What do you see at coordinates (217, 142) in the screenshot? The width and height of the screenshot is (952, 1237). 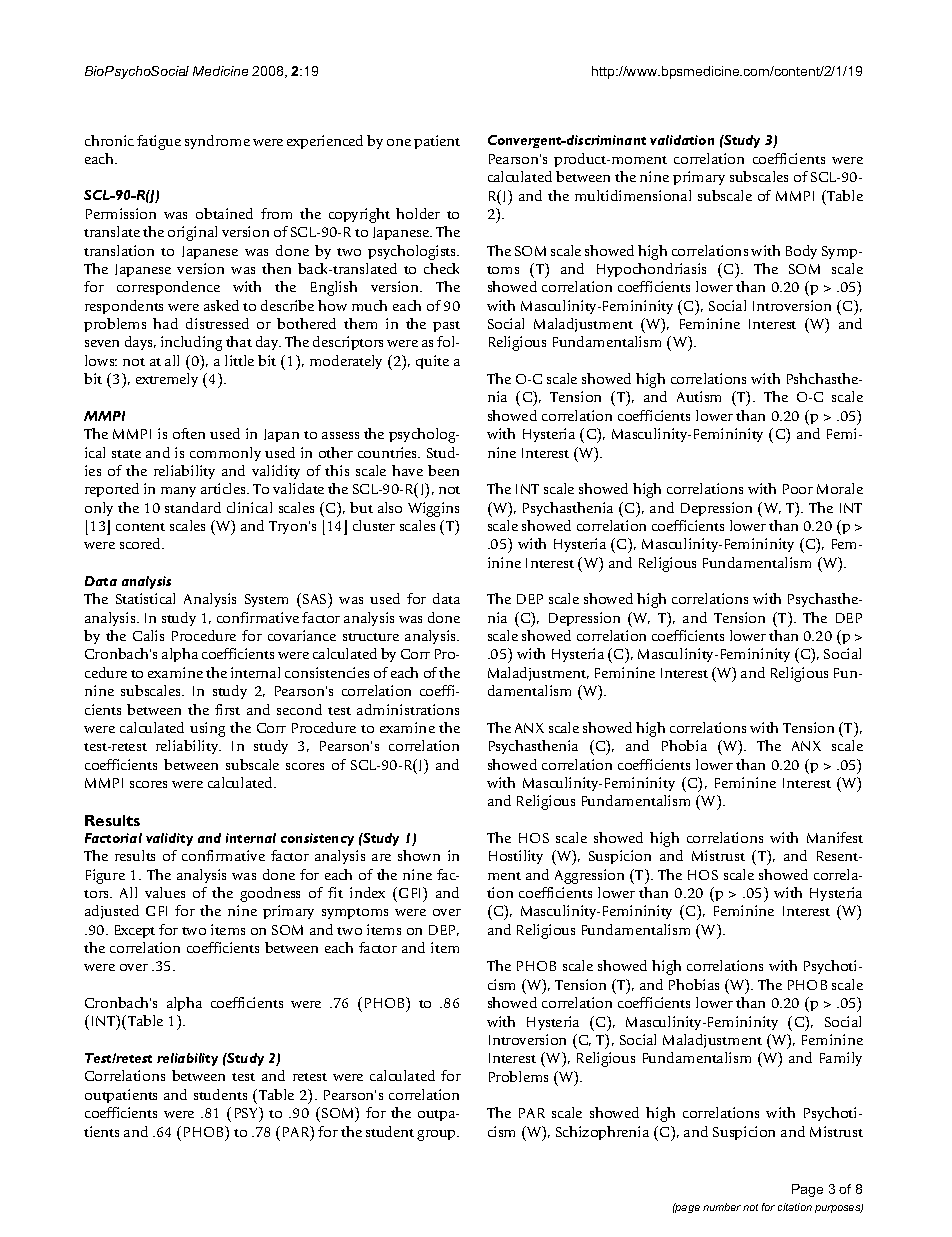 I see `syndrome` at bounding box center [217, 142].
